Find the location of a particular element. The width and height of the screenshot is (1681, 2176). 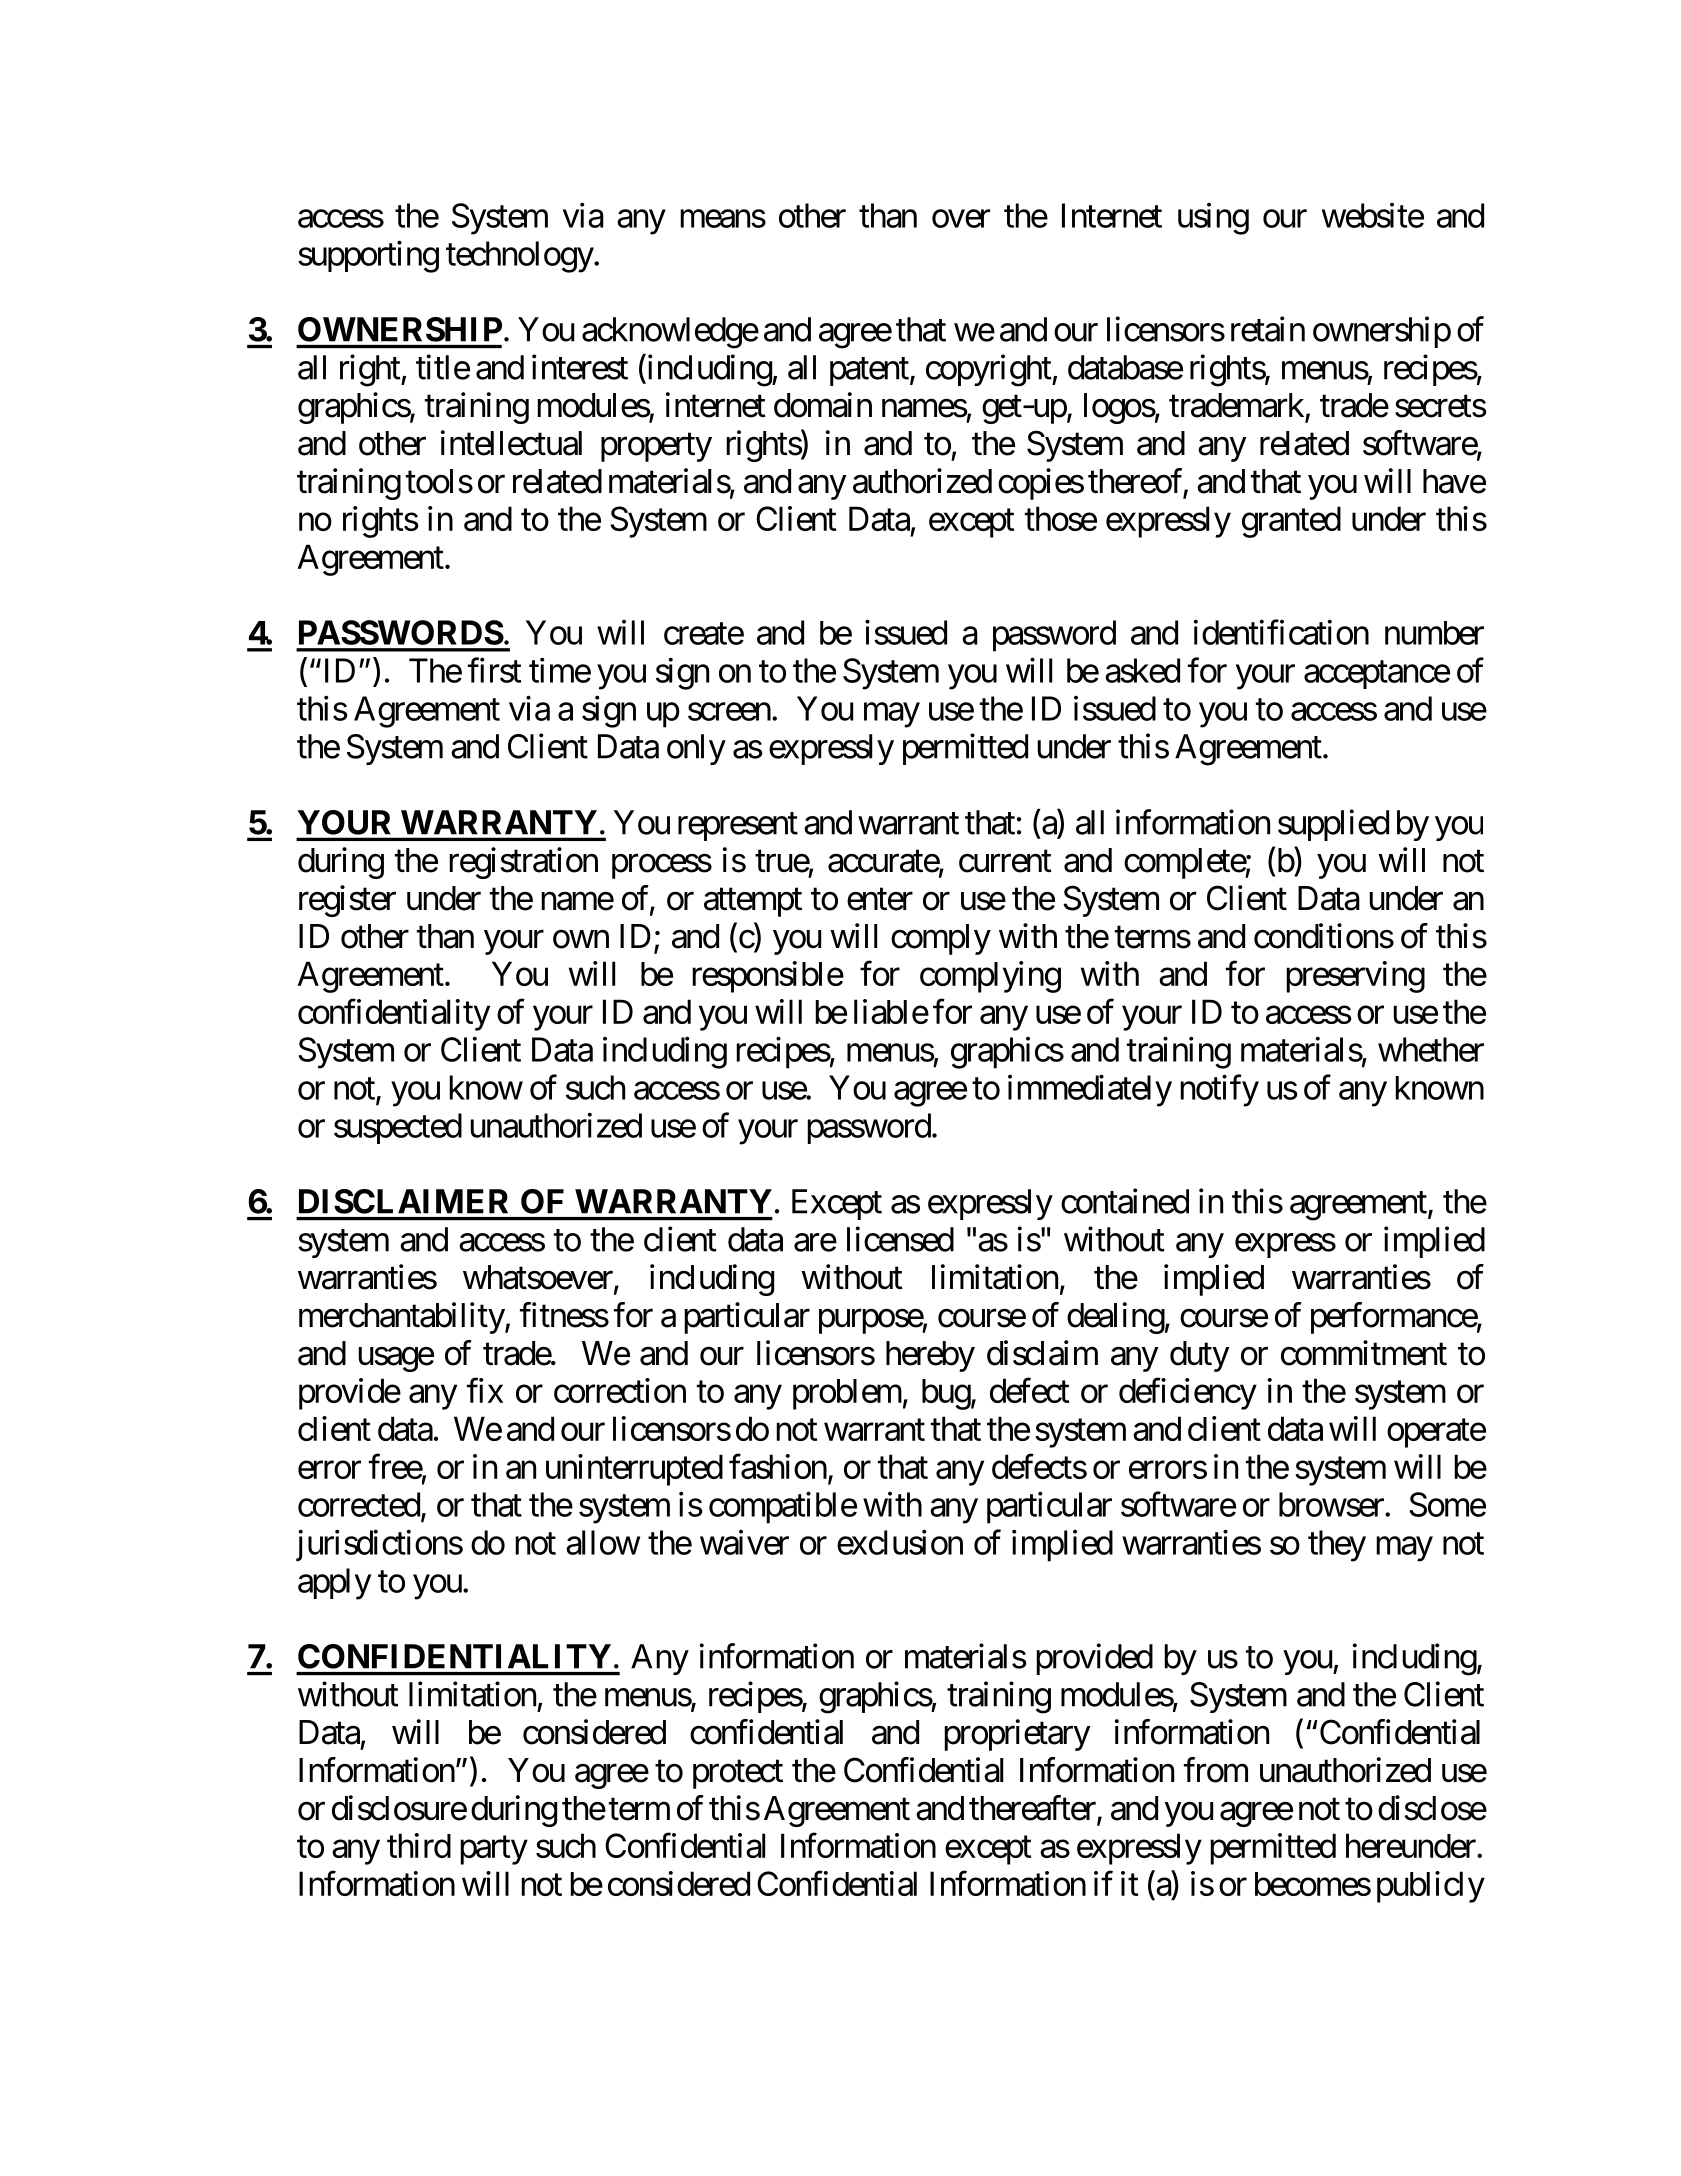

fix is located at coordinates (485, 1390).
